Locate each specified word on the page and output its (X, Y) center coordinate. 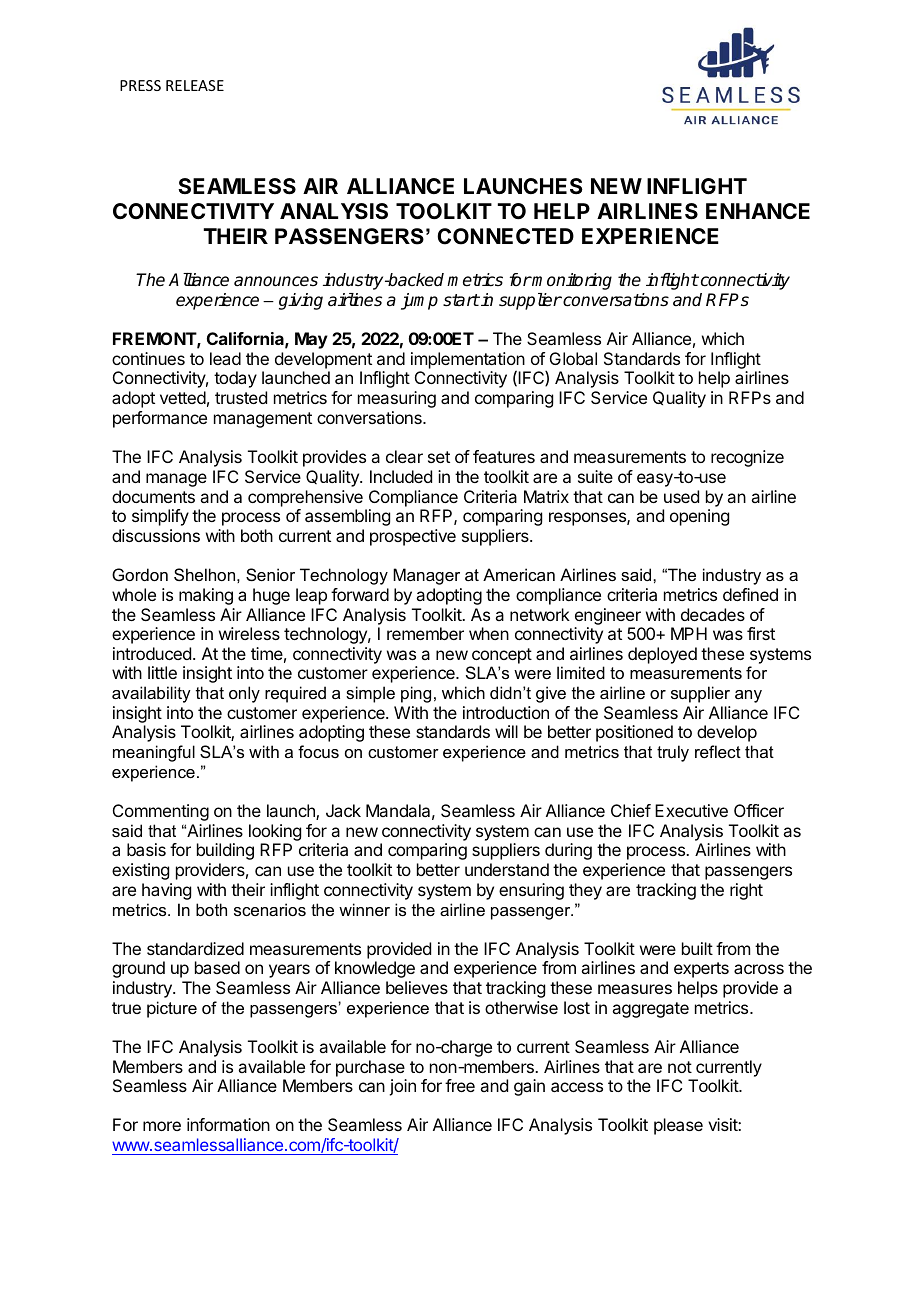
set (439, 457)
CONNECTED (505, 236)
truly (673, 753)
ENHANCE (758, 211)
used (681, 496)
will (506, 731)
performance (160, 419)
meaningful (154, 753)
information (228, 1124)
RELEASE (195, 85)
